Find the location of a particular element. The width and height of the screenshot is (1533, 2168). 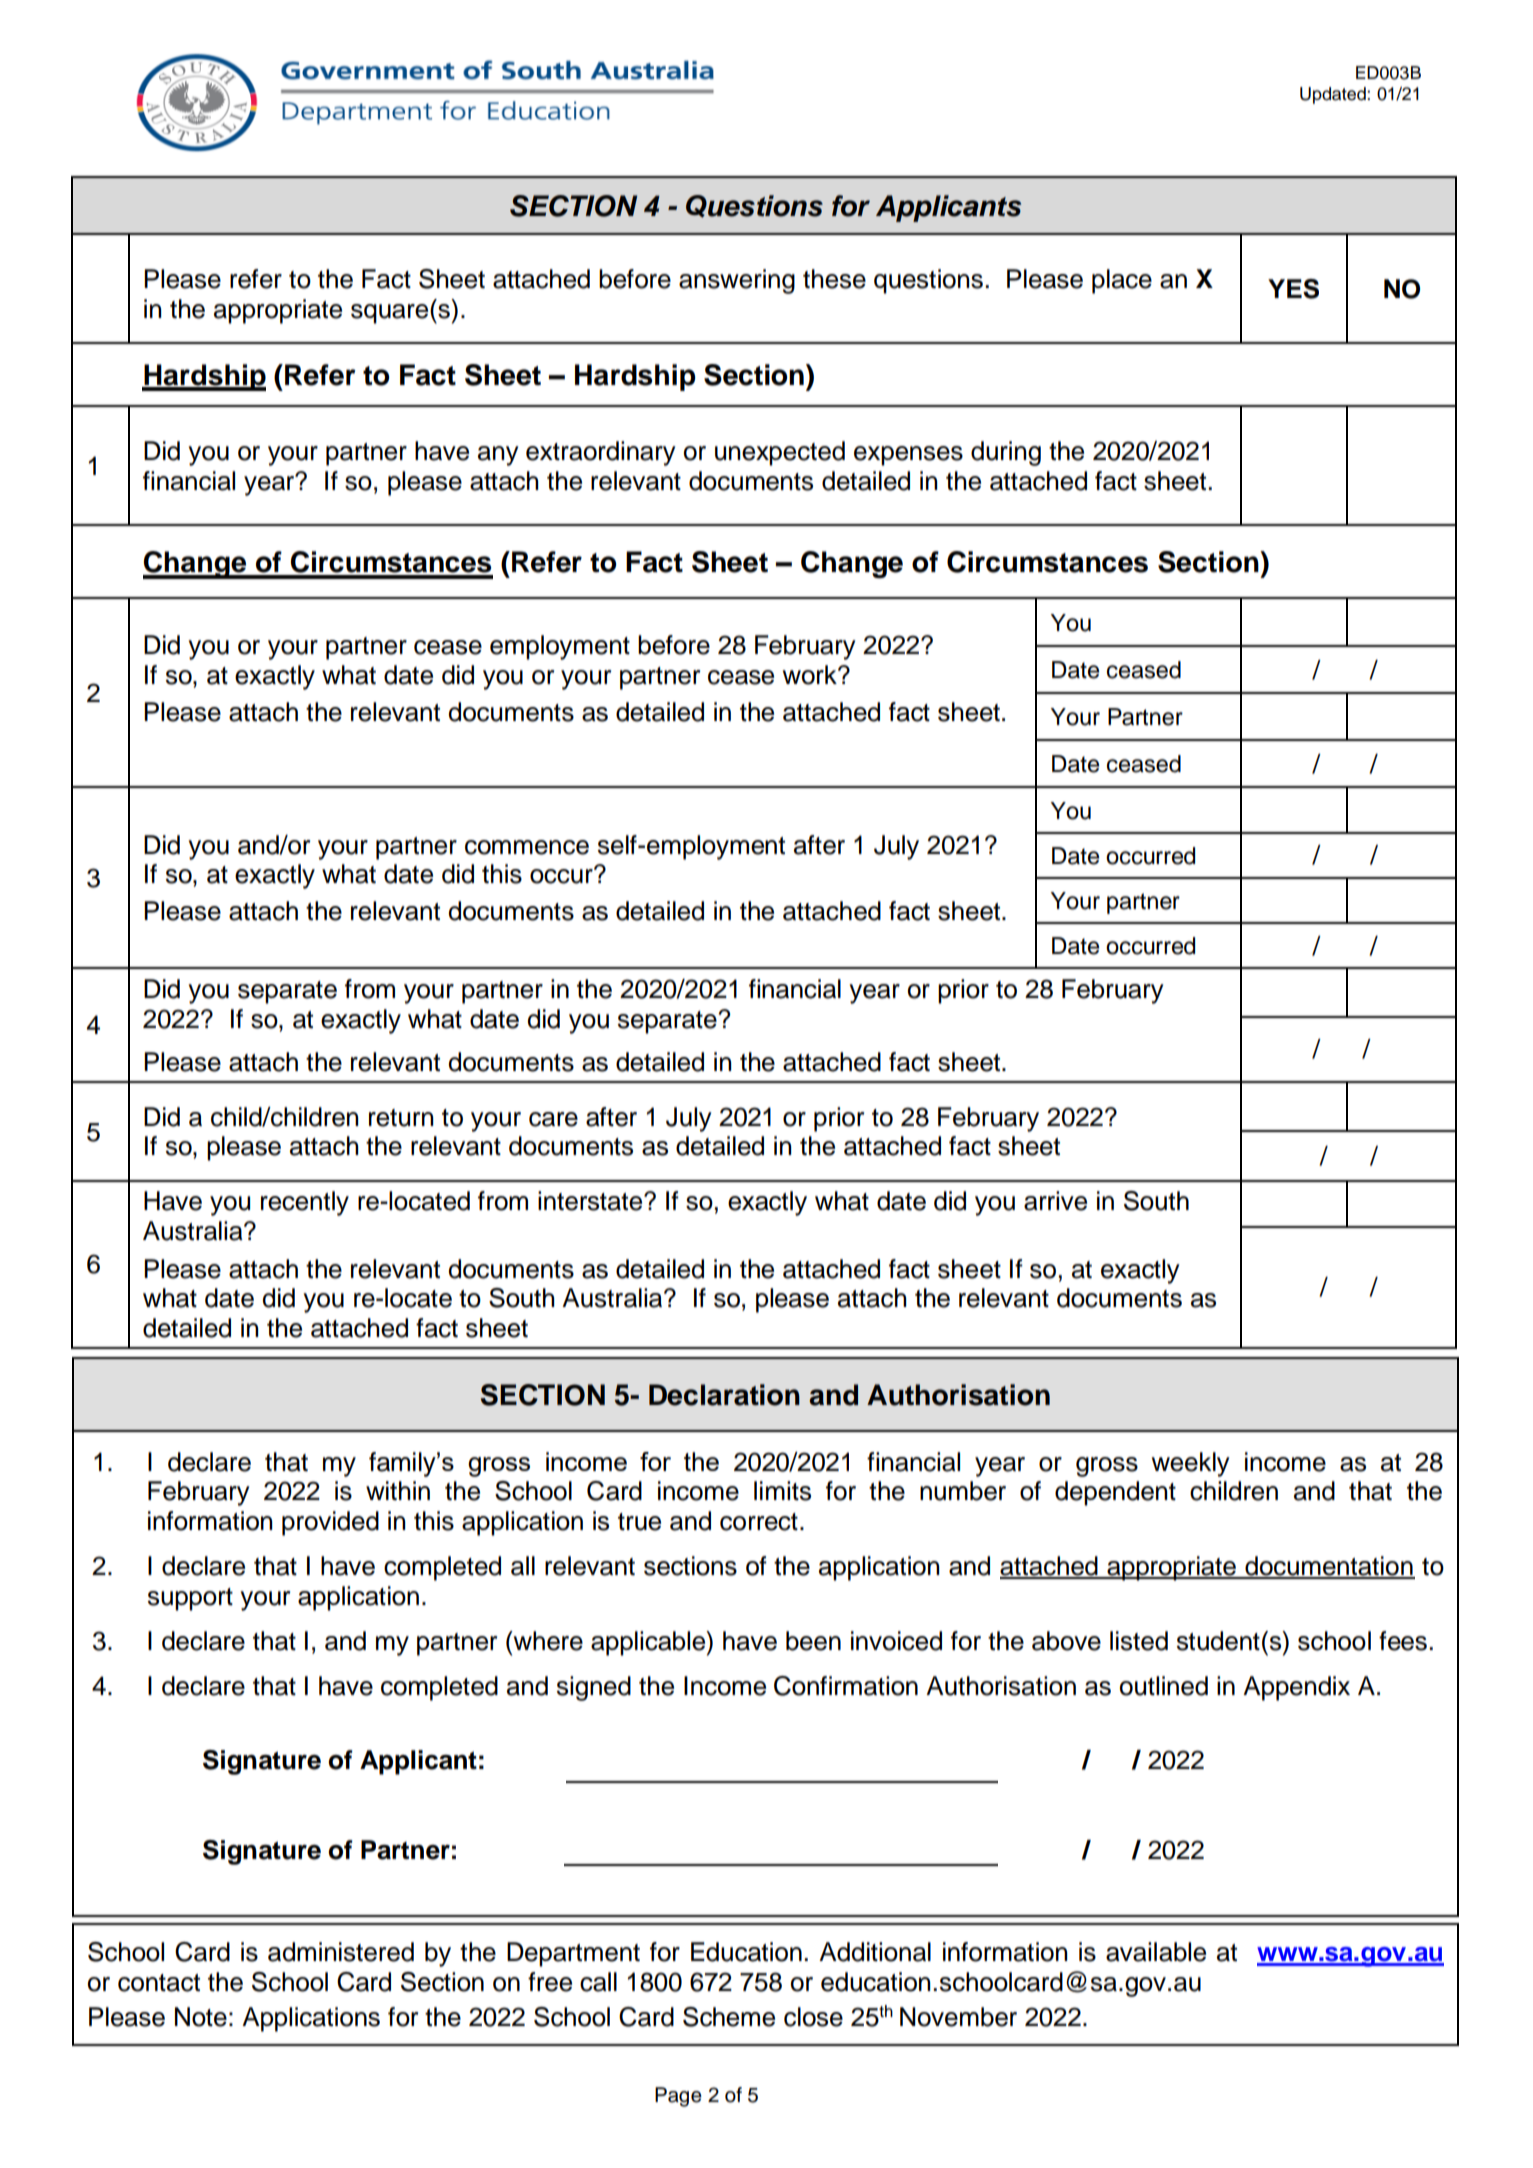

interstate is located at coordinates (591, 1201).
